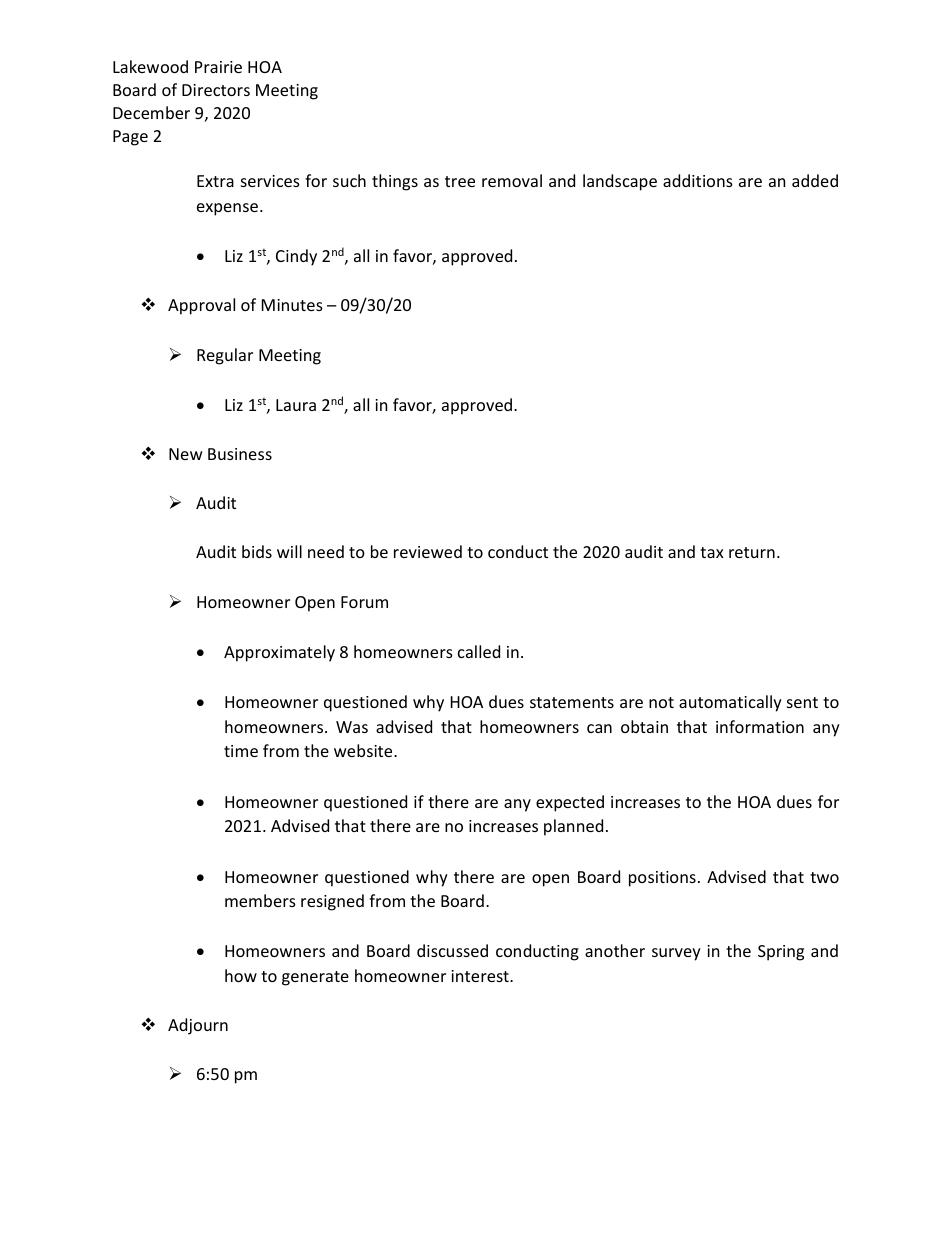  I want to click on reviewed, so click(428, 551).
